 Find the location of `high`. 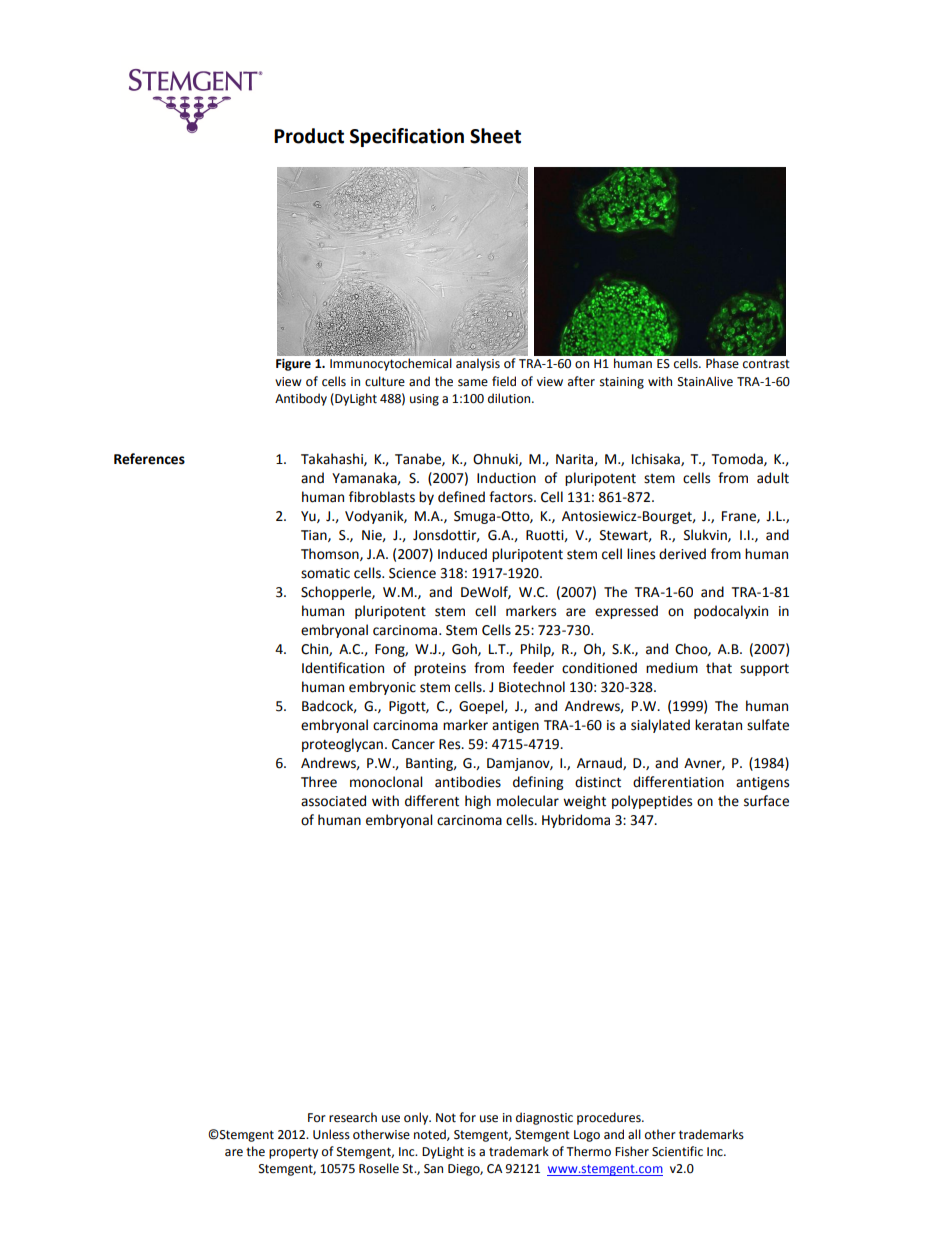

high is located at coordinates (478, 802).
